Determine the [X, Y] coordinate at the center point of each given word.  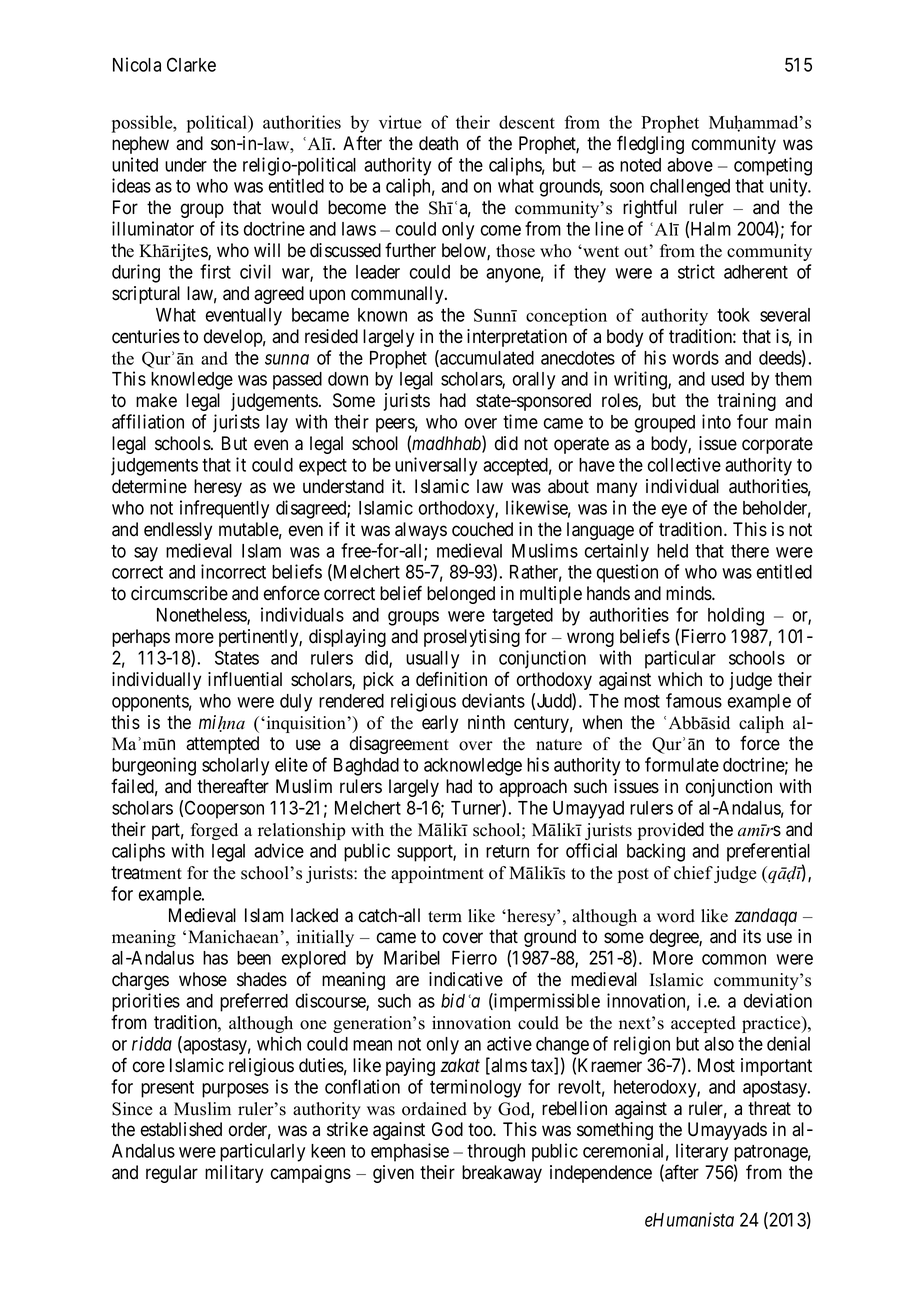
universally [436, 466]
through [496, 1153]
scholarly [235, 767]
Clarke [191, 64]
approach [533, 788]
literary [702, 1152]
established [181, 1129]
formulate [682, 764]
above [690, 165]
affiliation [148, 421]
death [438, 143]
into [716, 421]
